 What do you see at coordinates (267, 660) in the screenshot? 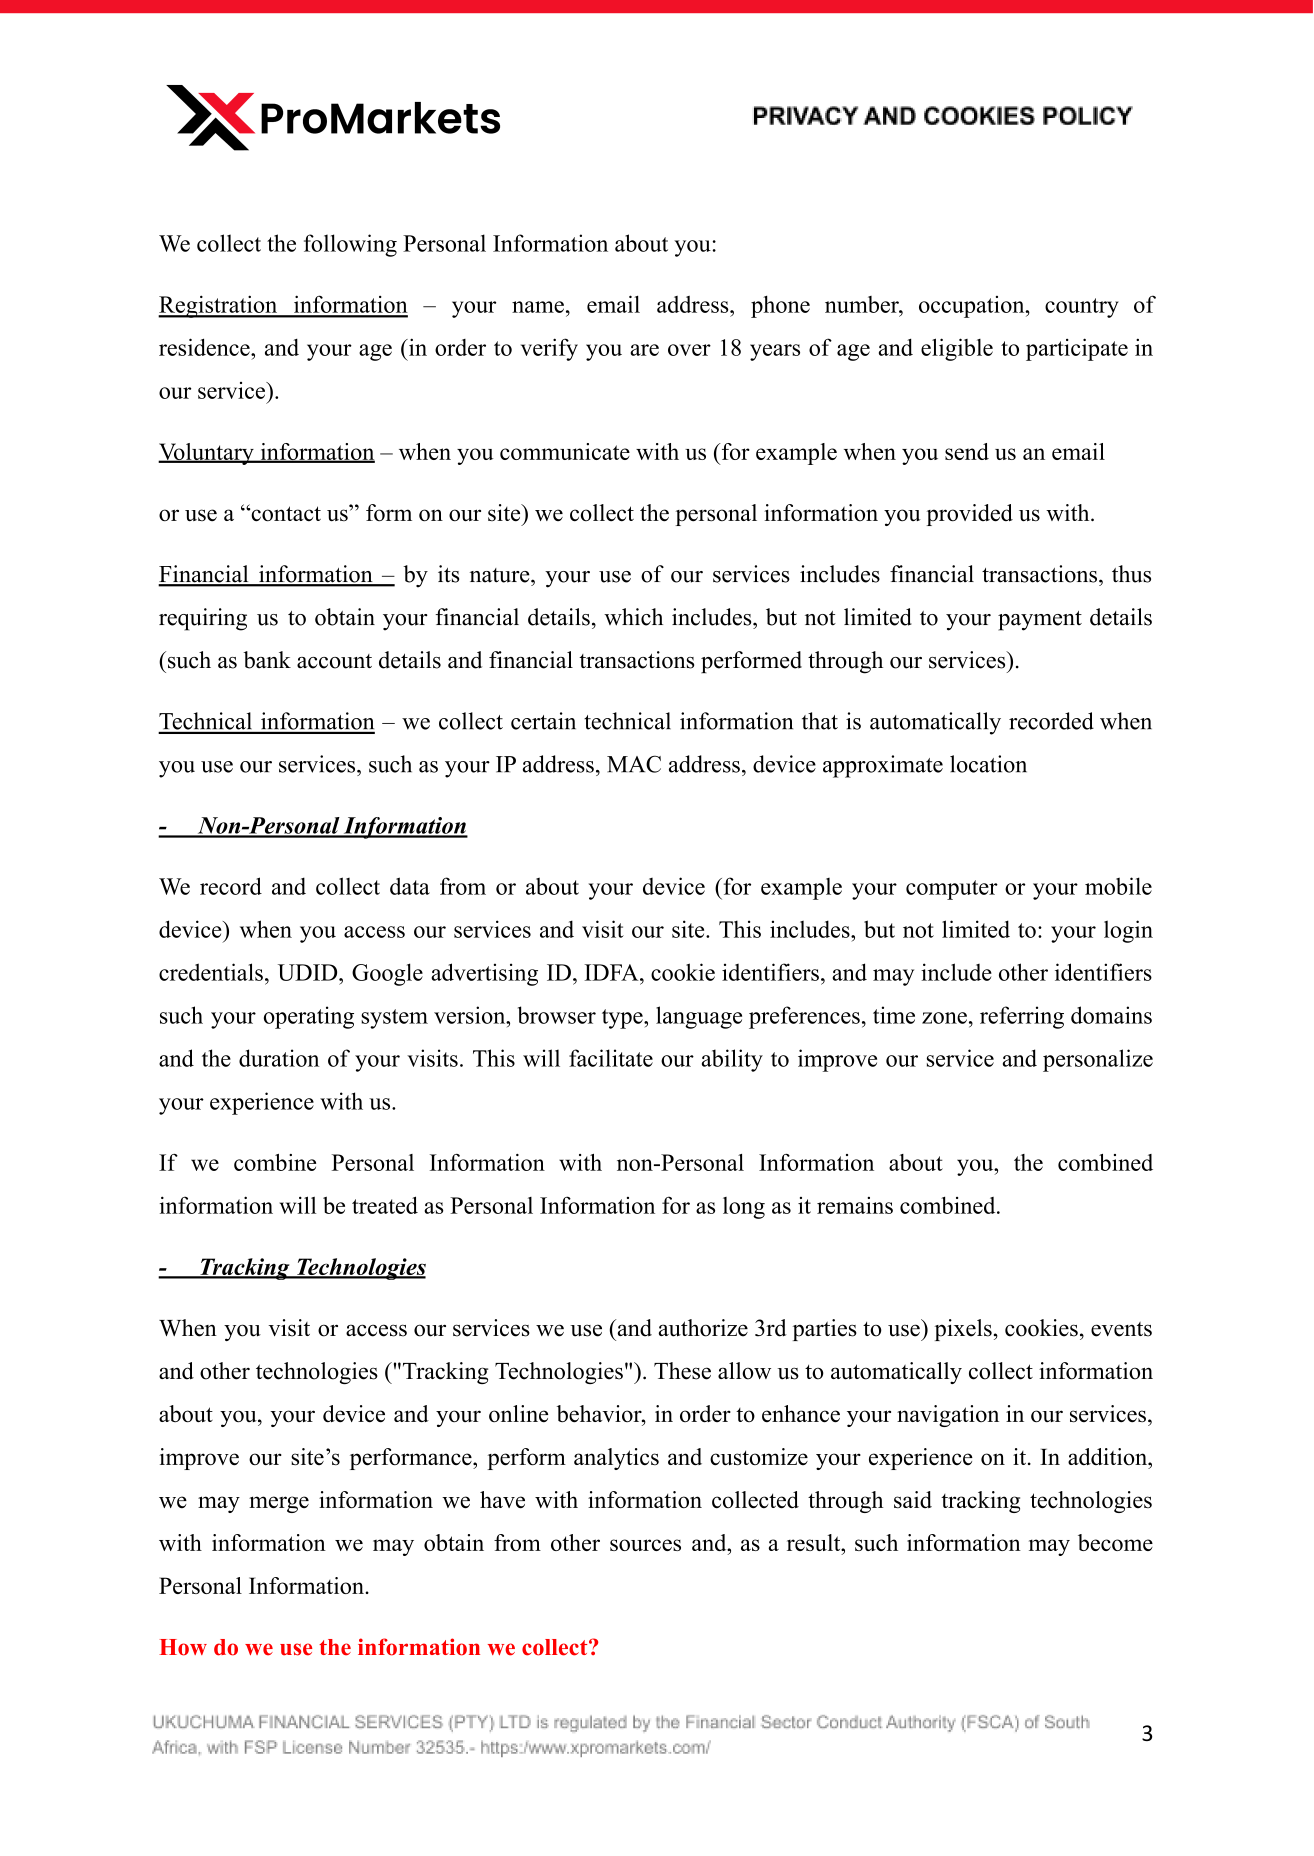
I see `bank` at bounding box center [267, 660].
